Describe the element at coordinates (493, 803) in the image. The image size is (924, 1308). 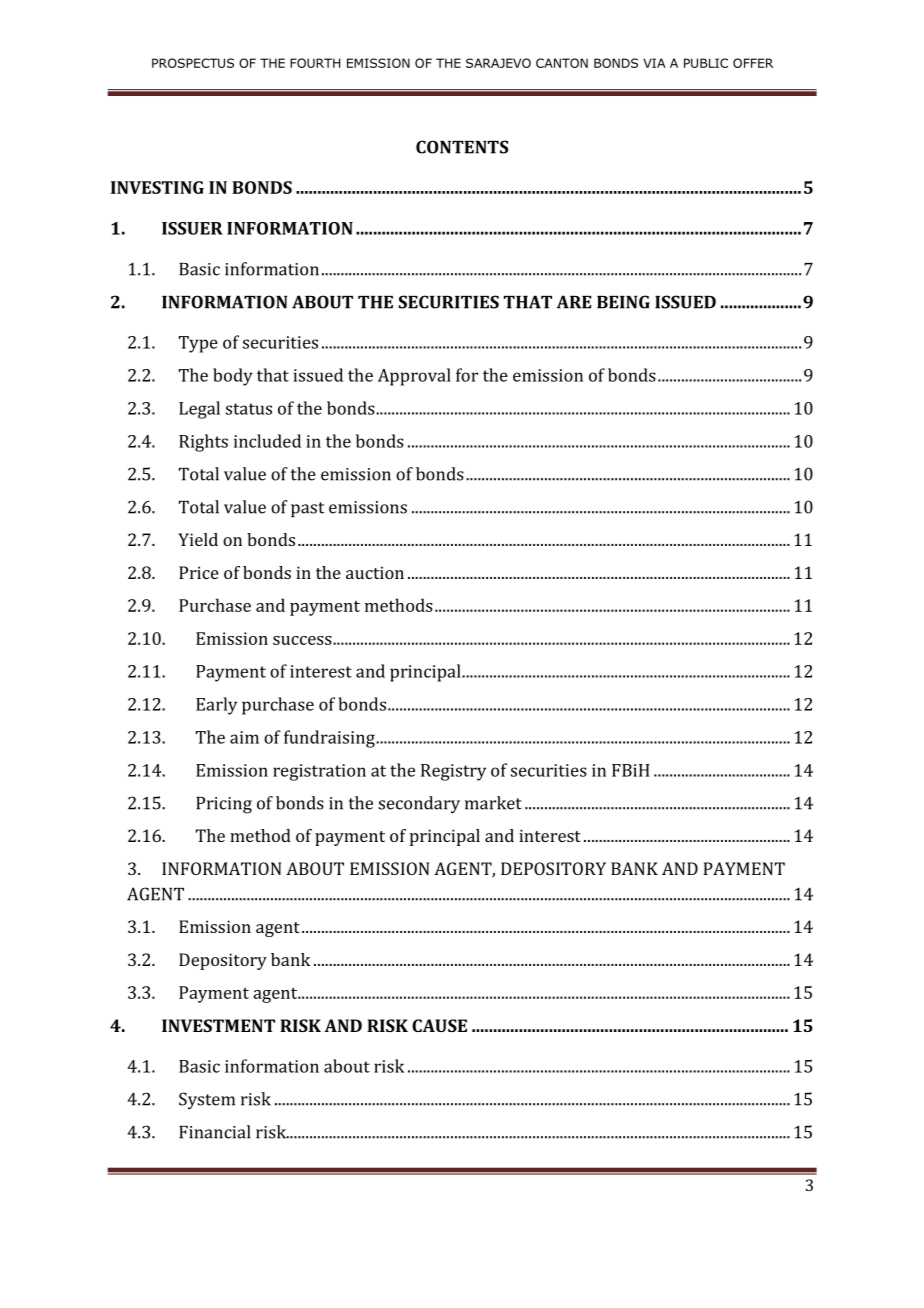
I see `market` at that location.
